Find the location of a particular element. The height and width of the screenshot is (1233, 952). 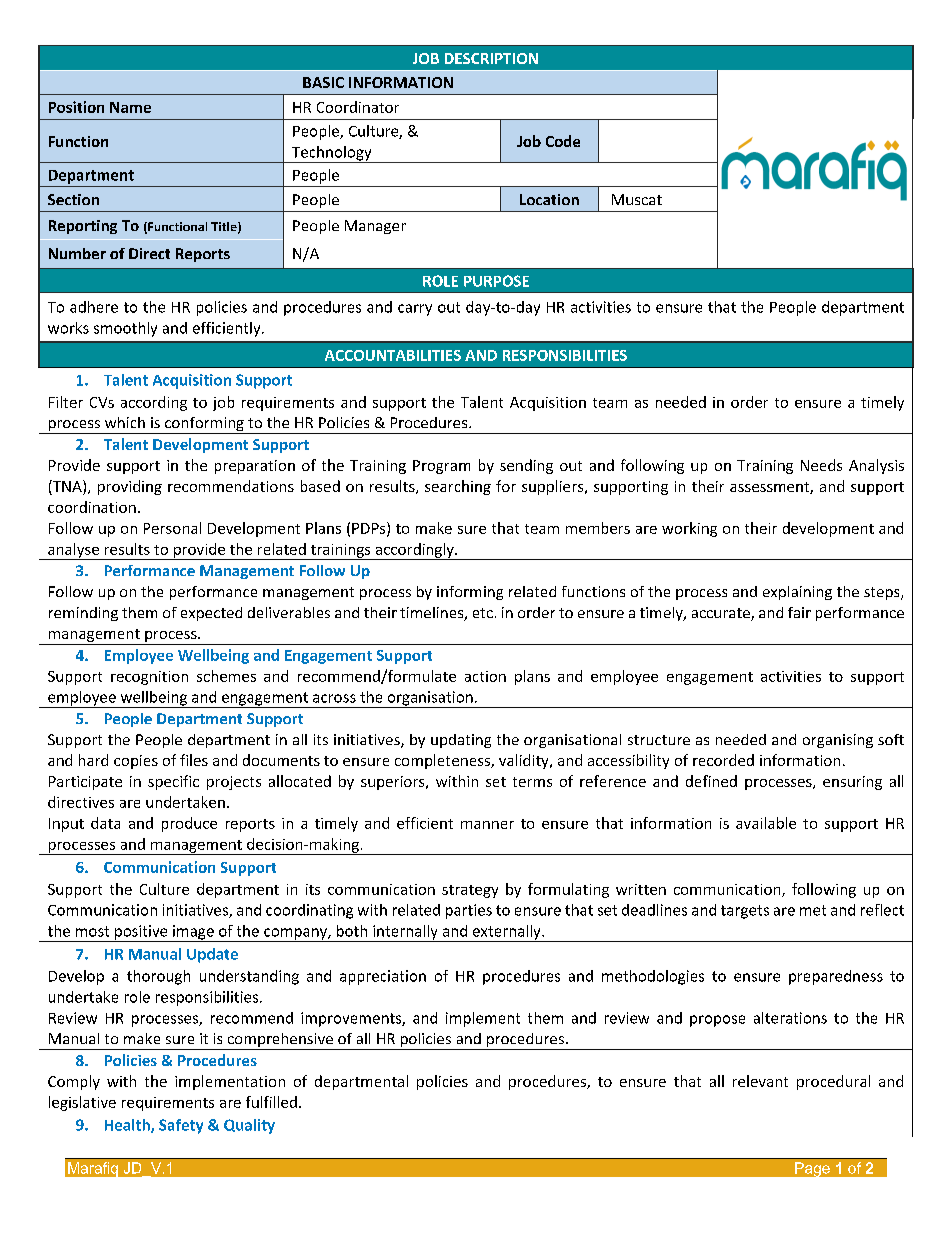

relevant is located at coordinates (760, 1081).
